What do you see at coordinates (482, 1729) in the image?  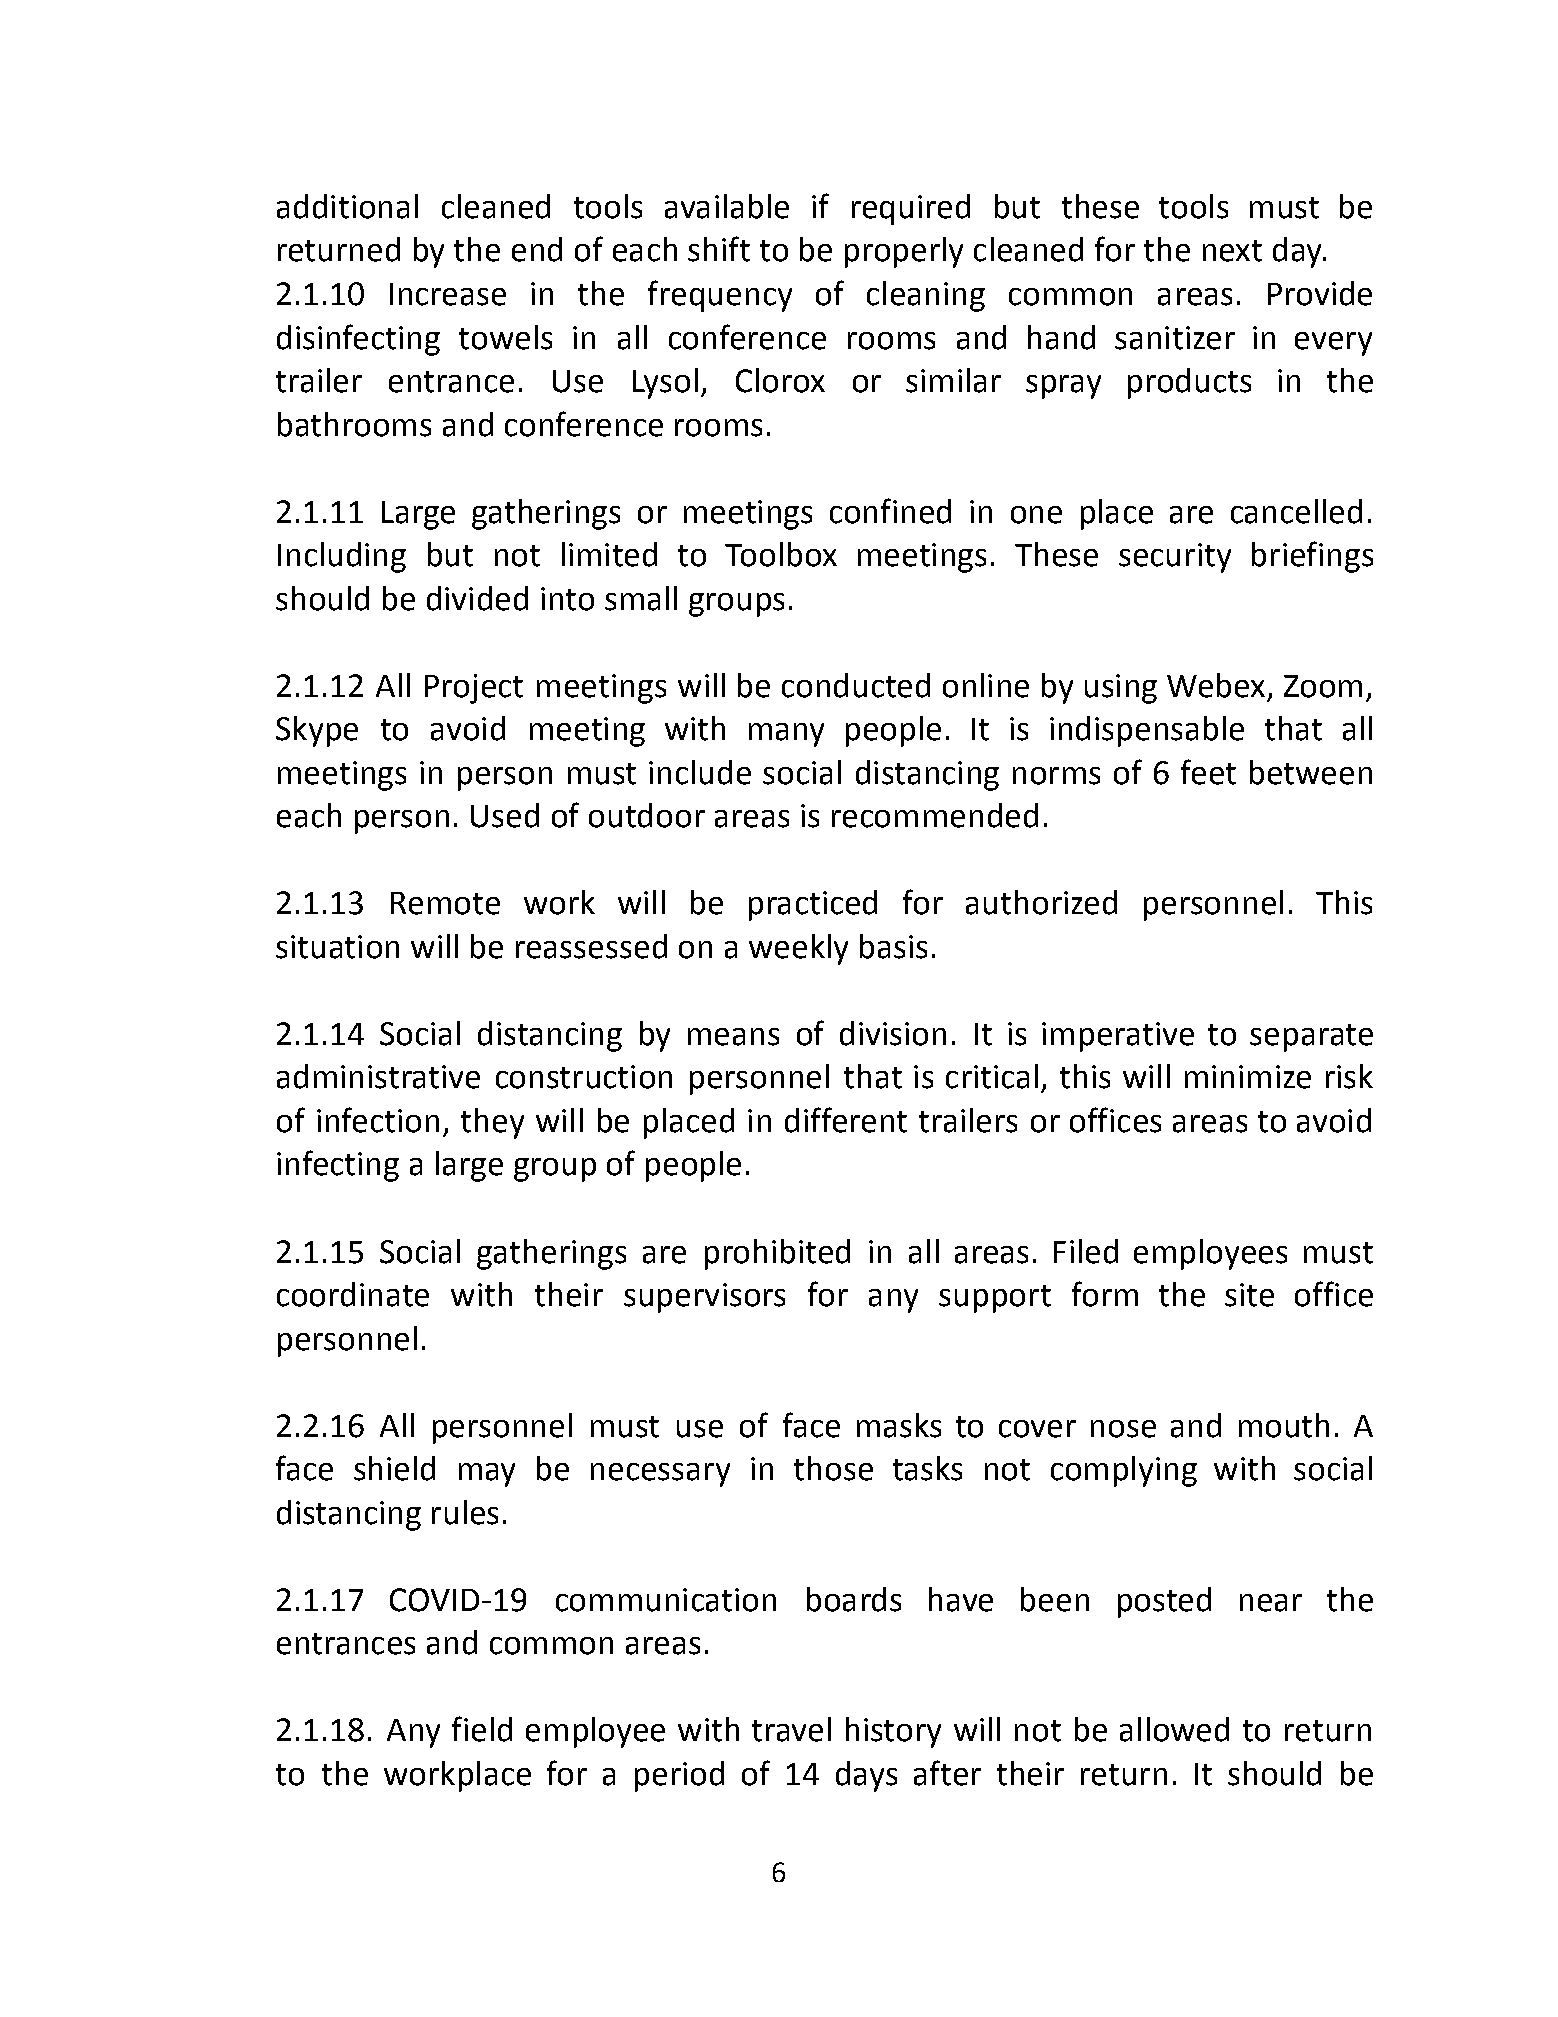 I see `field` at bounding box center [482, 1729].
